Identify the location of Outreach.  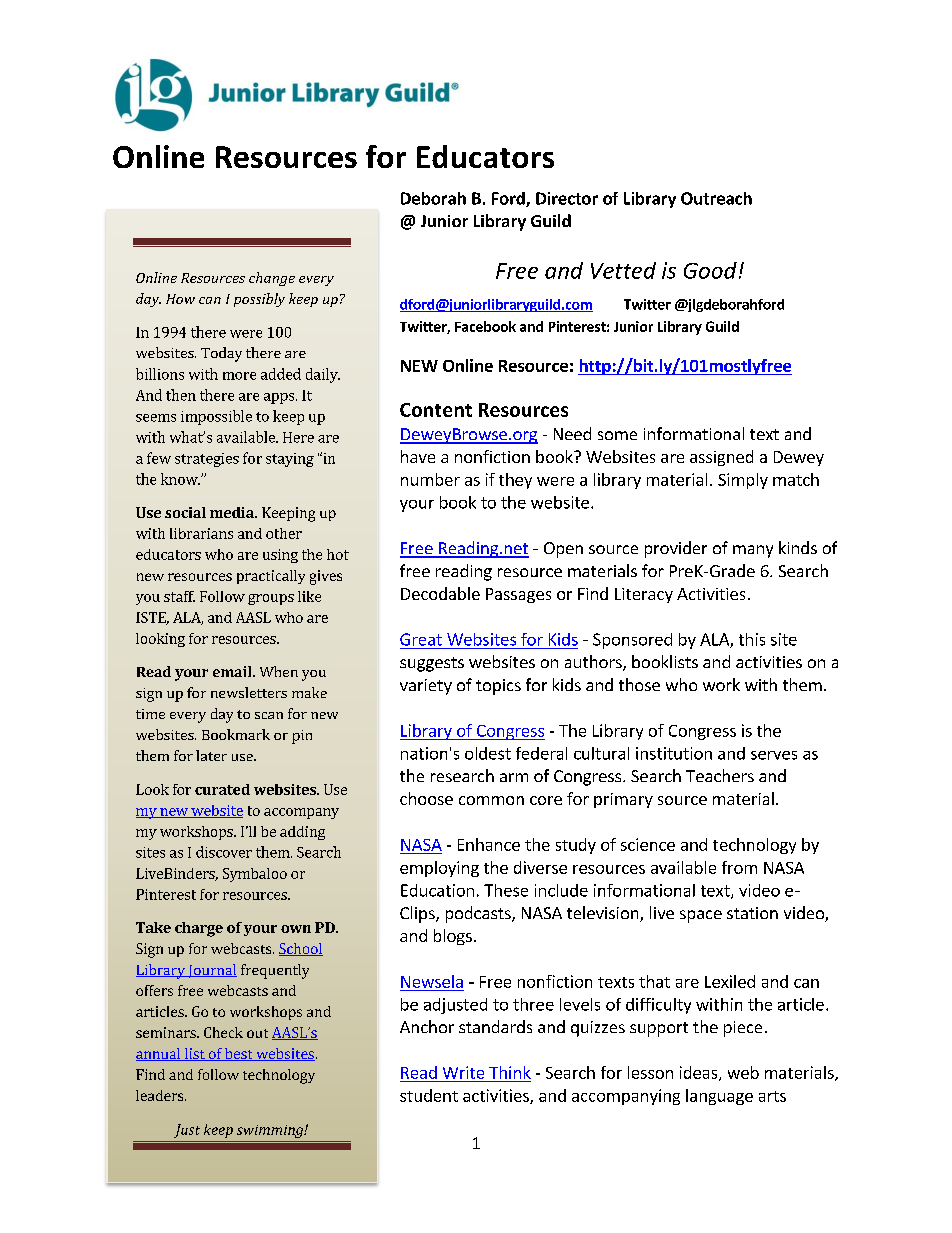
(716, 198).
